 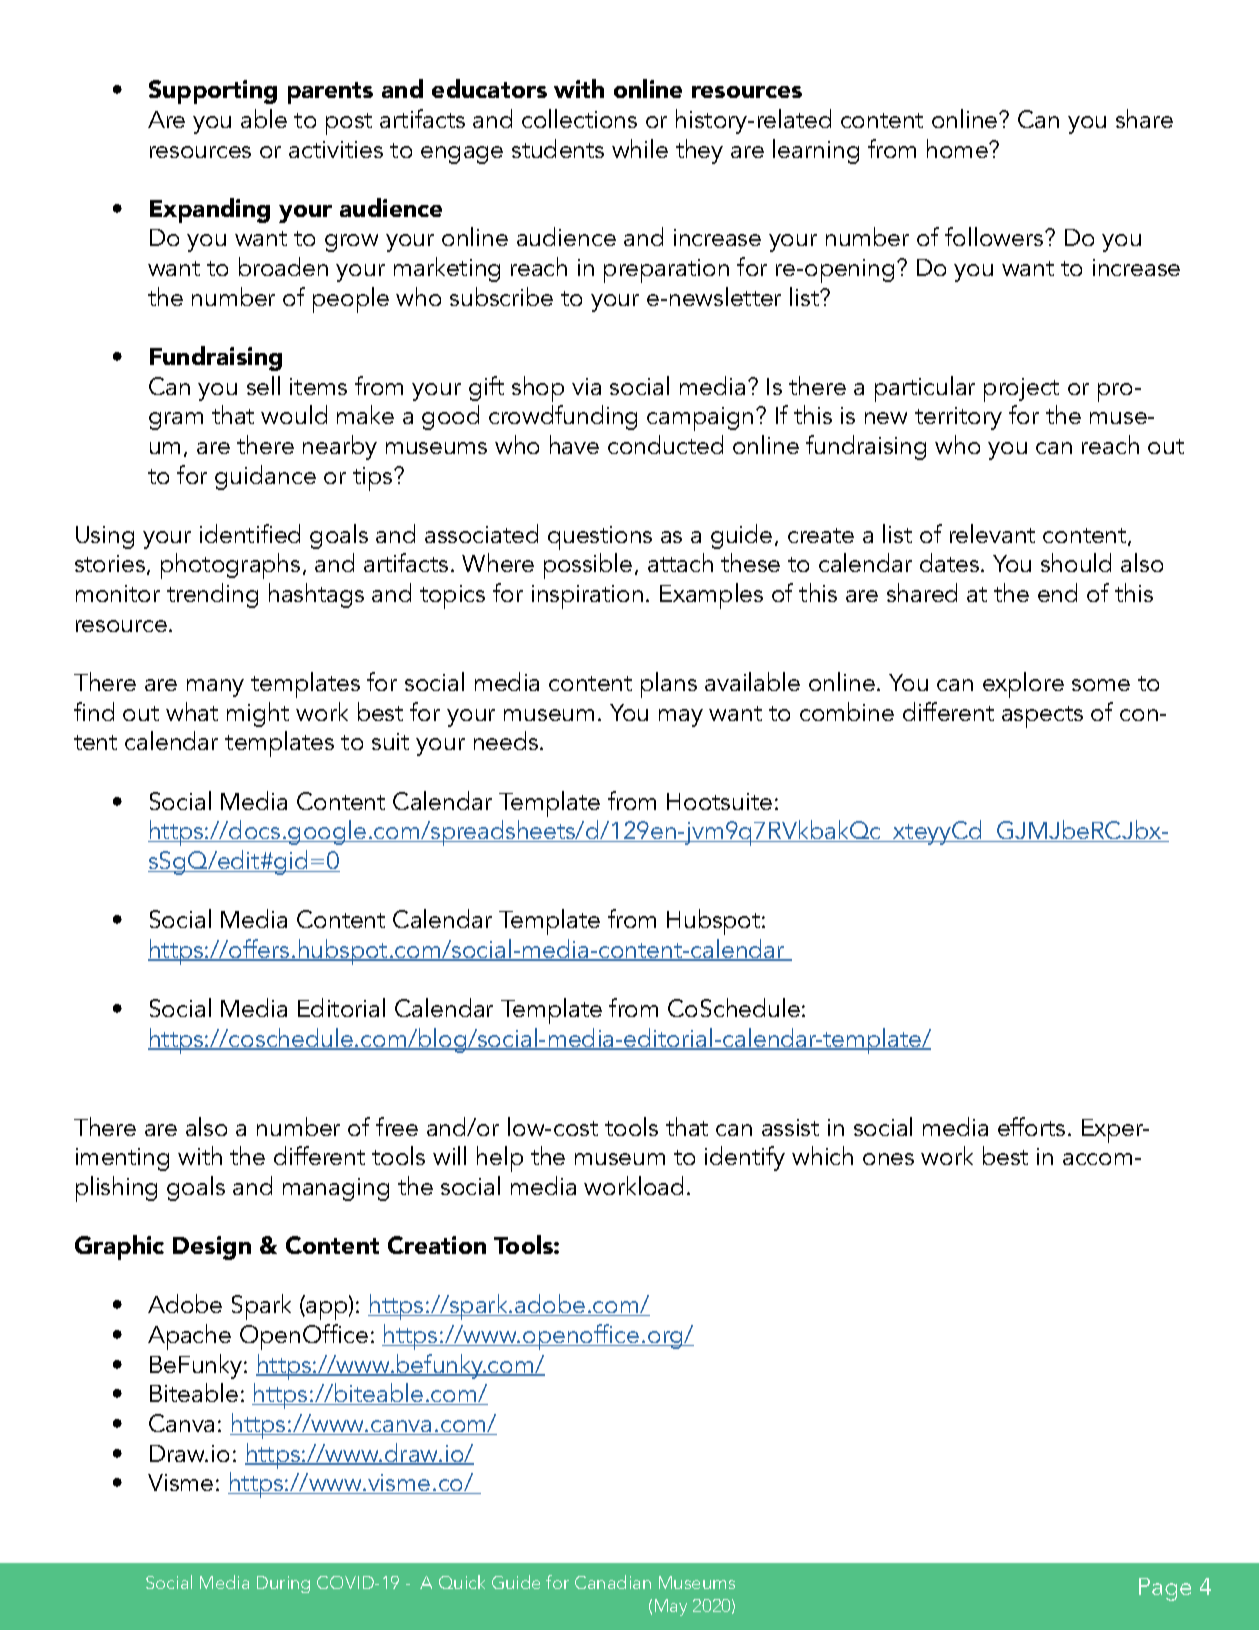 I want to click on might, so click(x=258, y=714).
